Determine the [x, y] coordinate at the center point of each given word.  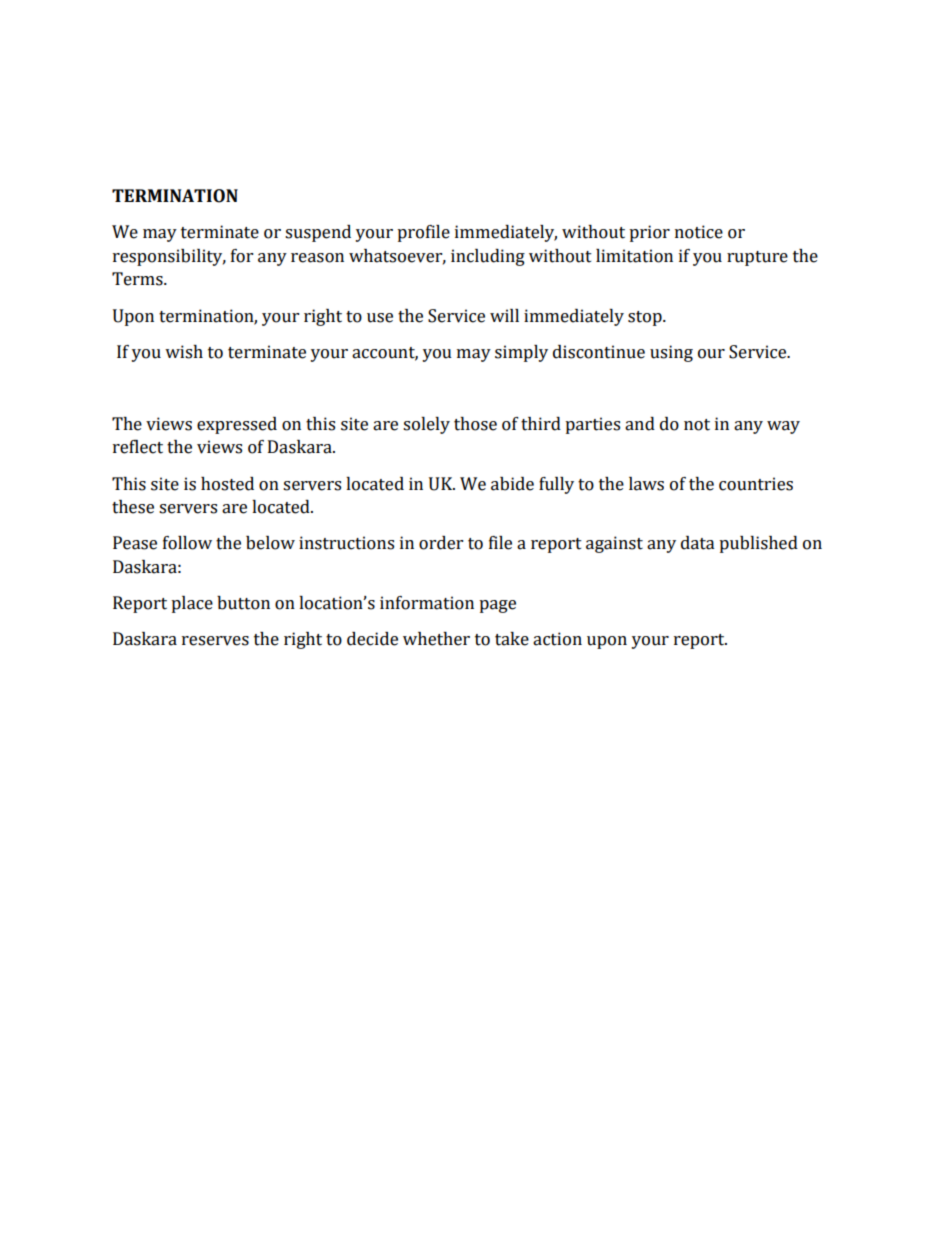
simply [521, 353]
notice [699, 232]
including [488, 257]
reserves [215, 641]
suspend [318, 233]
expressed [237, 425]
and [640, 424]
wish [184, 352]
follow [187, 543]
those [475, 424]
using [671, 353]
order [441, 543]
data [697, 543]
